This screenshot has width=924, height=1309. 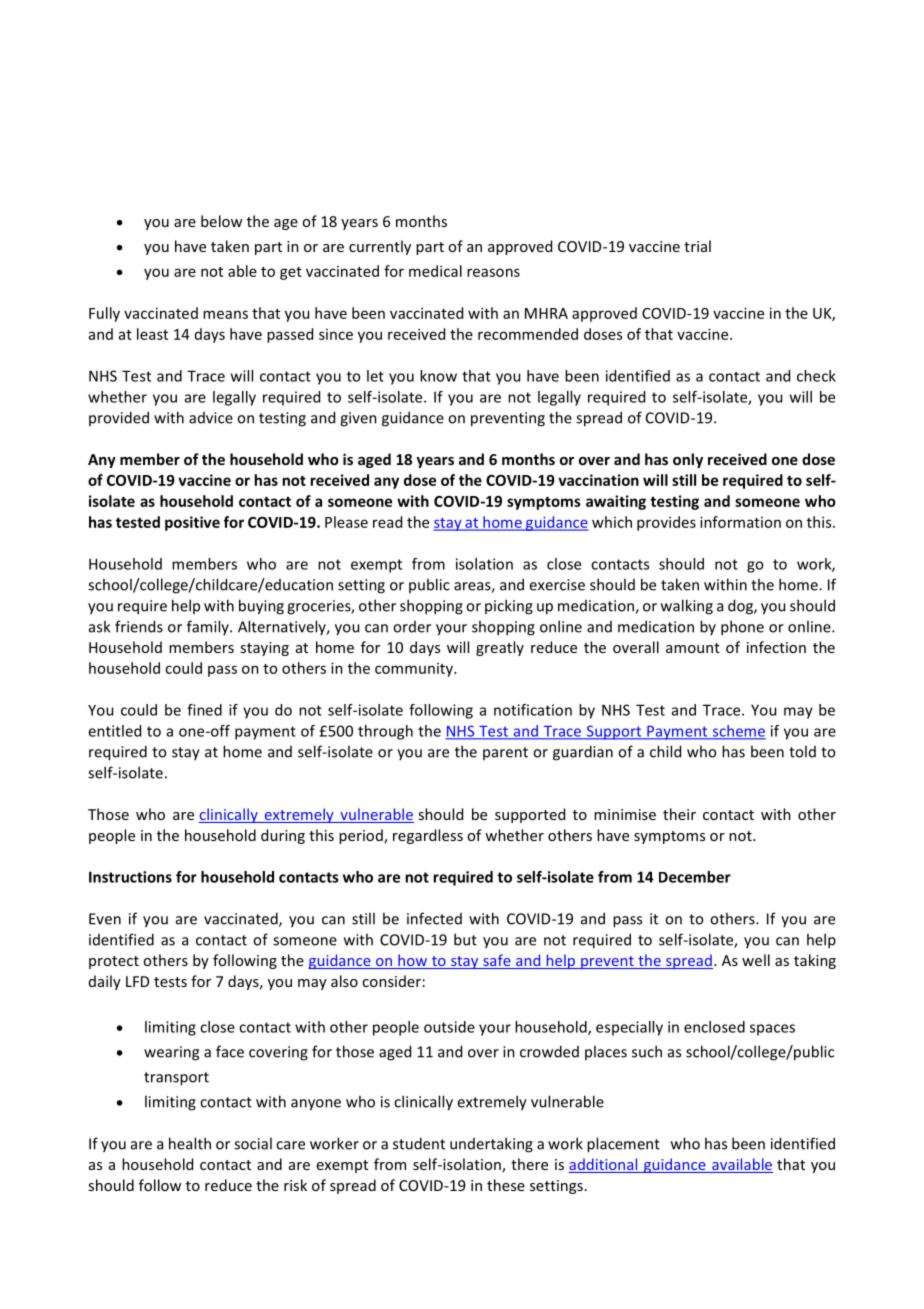 What do you see at coordinates (435, 271) in the screenshot?
I see `medical` at bounding box center [435, 271].
